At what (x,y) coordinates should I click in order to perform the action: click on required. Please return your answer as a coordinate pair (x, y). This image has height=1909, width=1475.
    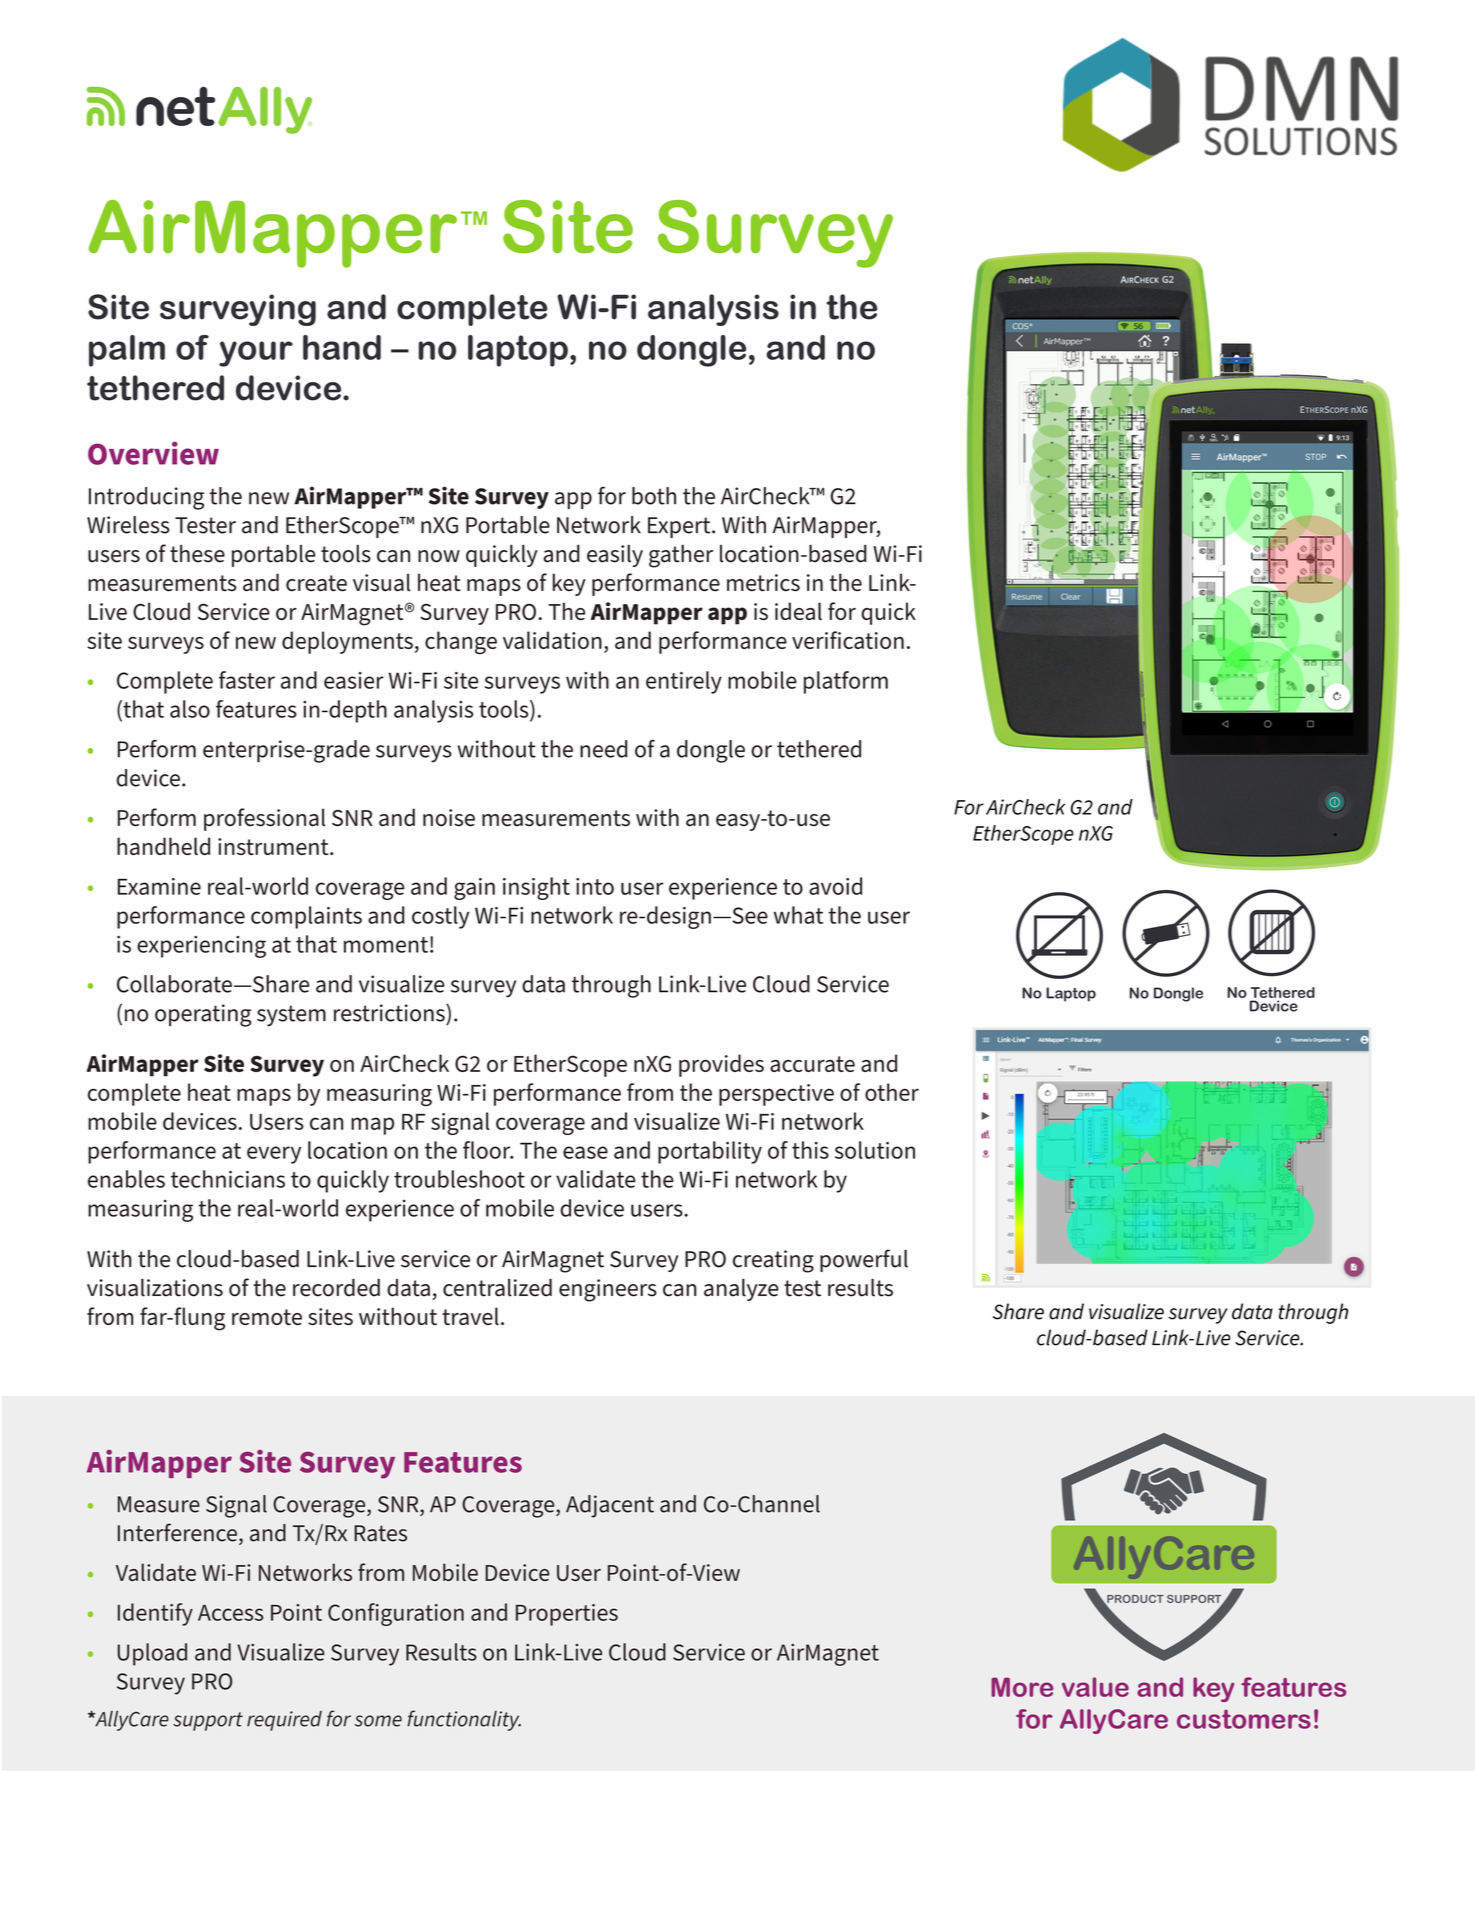
    Looking at the image, I should click on (284, 1721).
